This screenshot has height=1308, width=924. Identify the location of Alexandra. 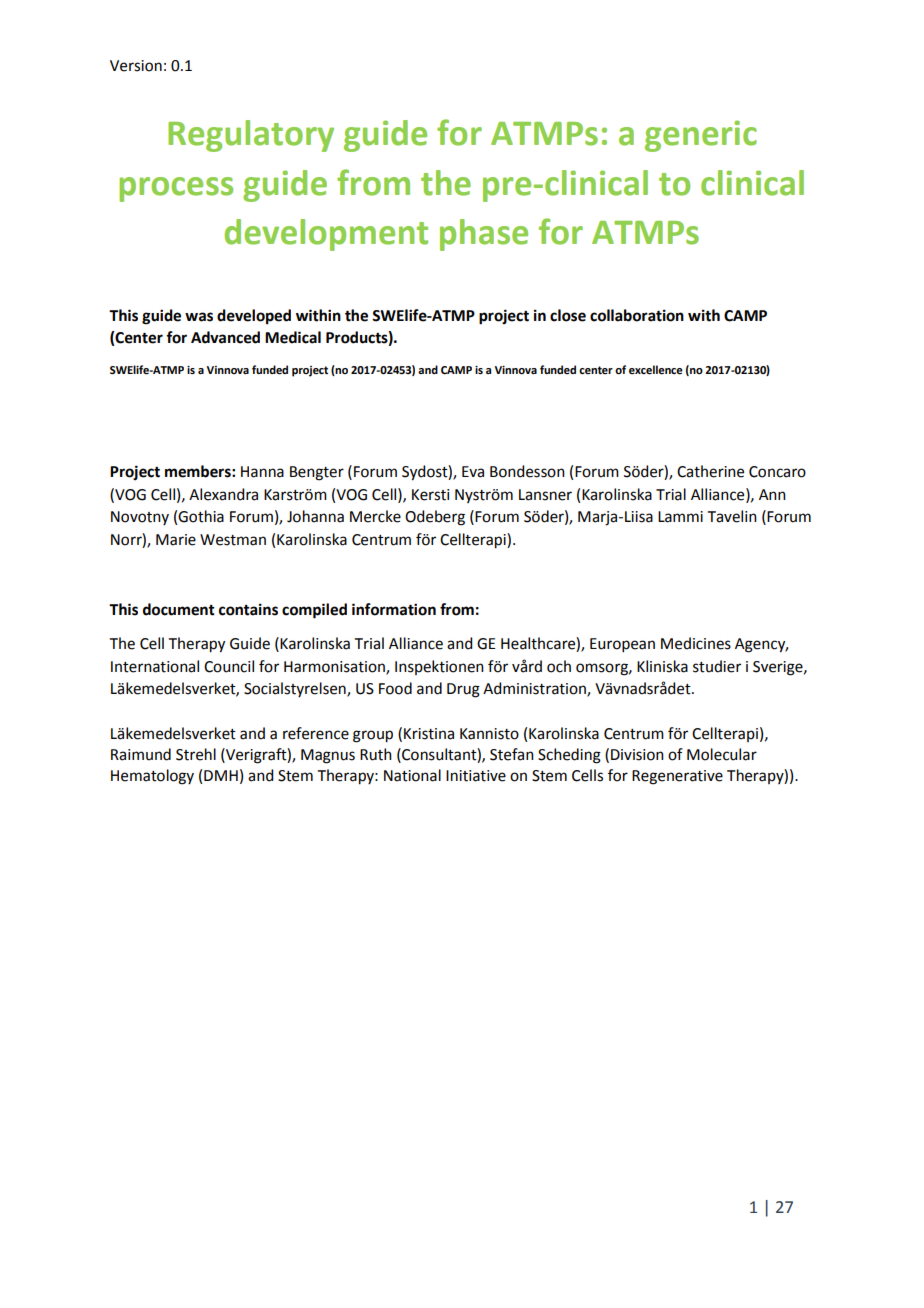
(223, 494).
